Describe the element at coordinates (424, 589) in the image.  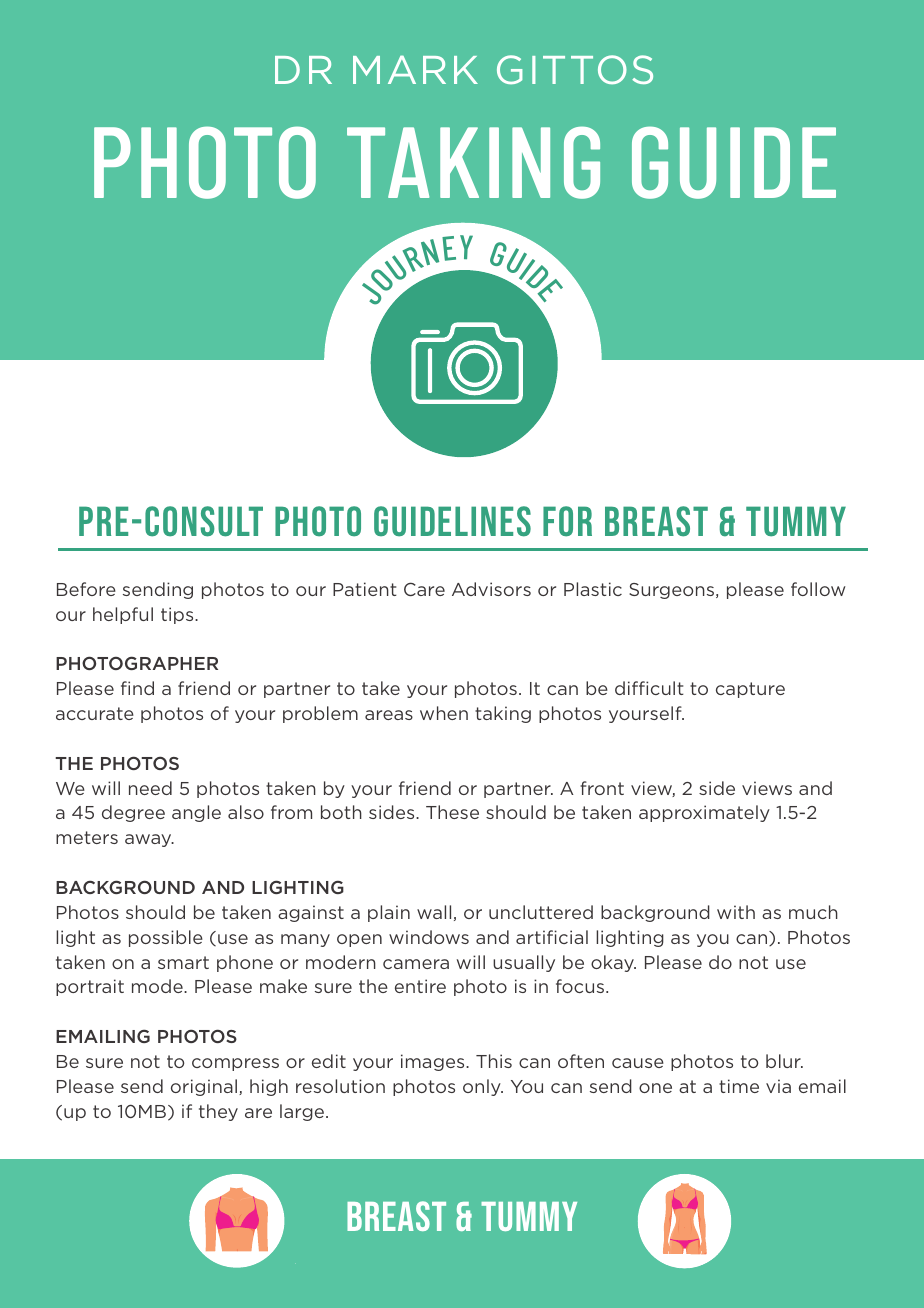
I see `Care` at that location.
